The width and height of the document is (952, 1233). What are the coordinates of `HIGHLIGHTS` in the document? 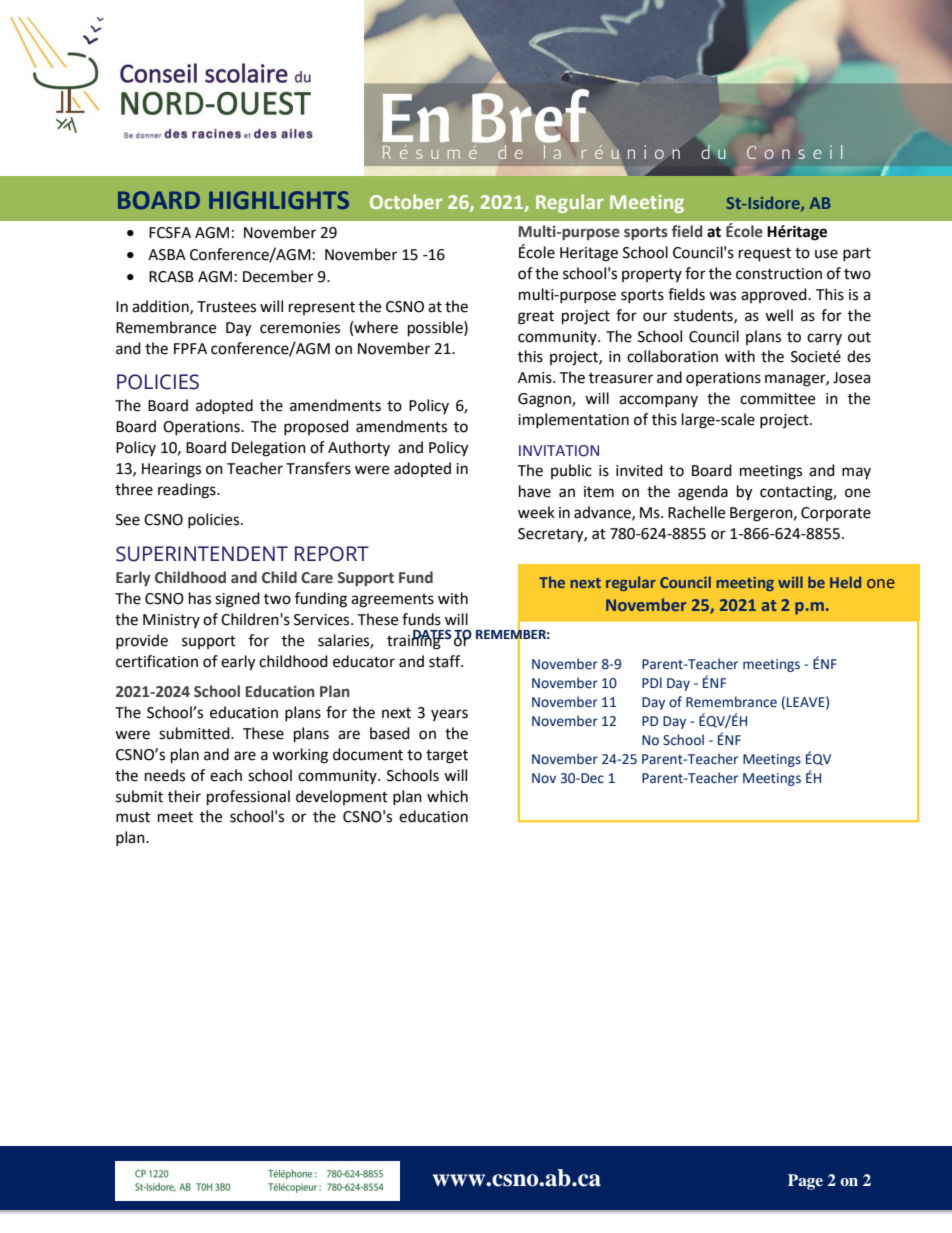 It's located at (279, 200).
